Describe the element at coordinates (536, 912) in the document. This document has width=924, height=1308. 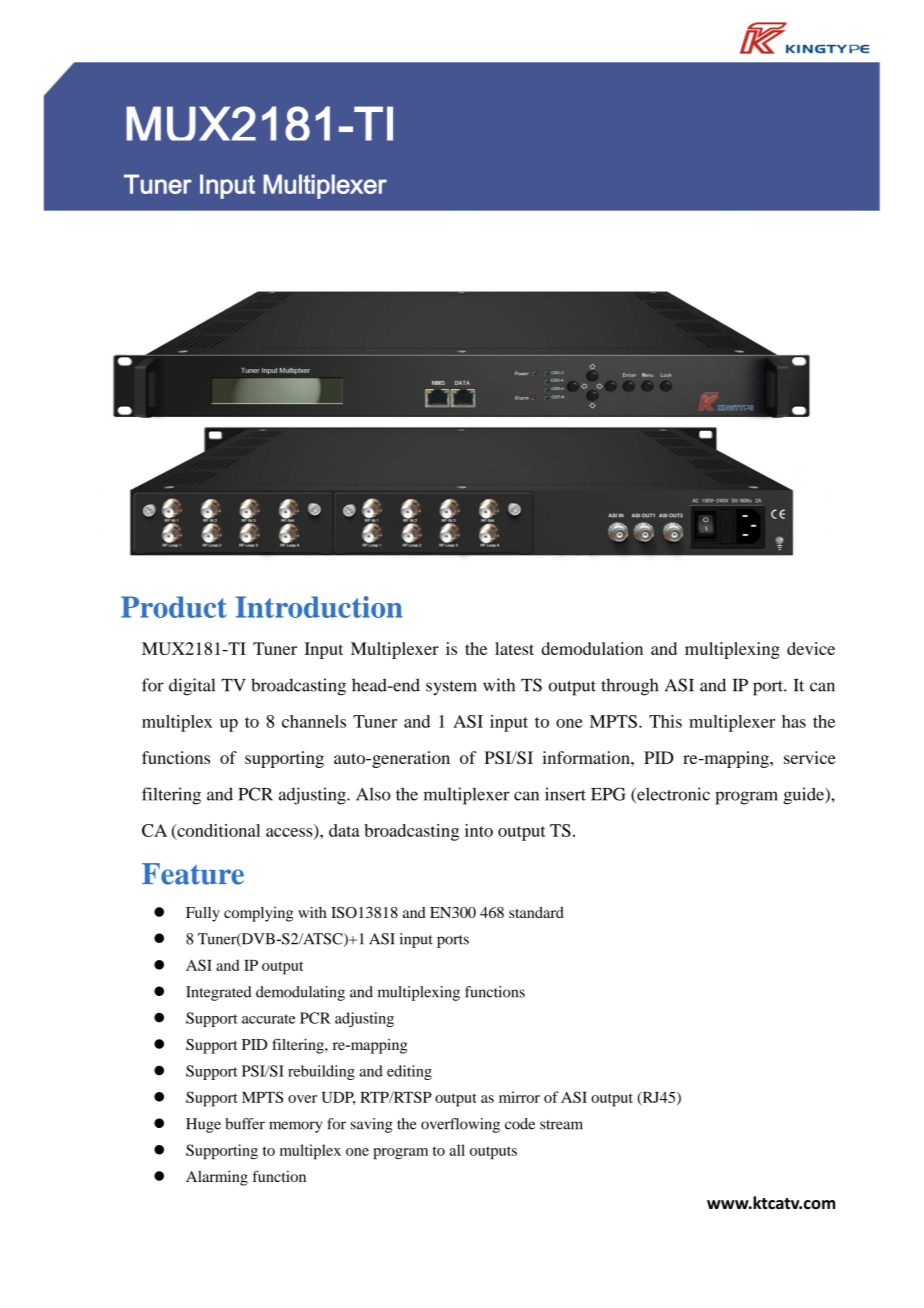
I see `standard` at that location.
